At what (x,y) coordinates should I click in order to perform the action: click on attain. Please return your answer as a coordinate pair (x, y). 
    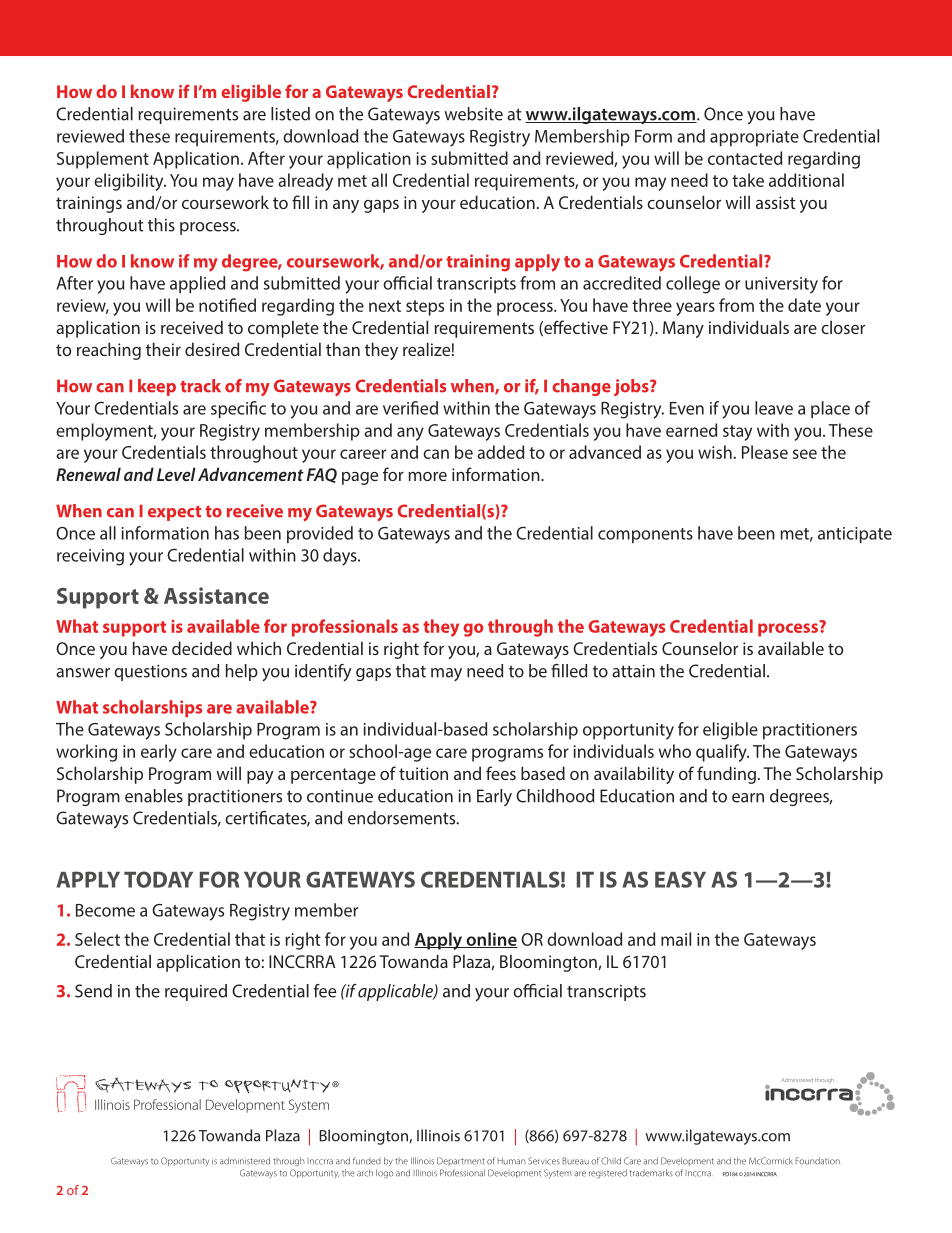
    Looking at the image, I should click on (633, 671).
